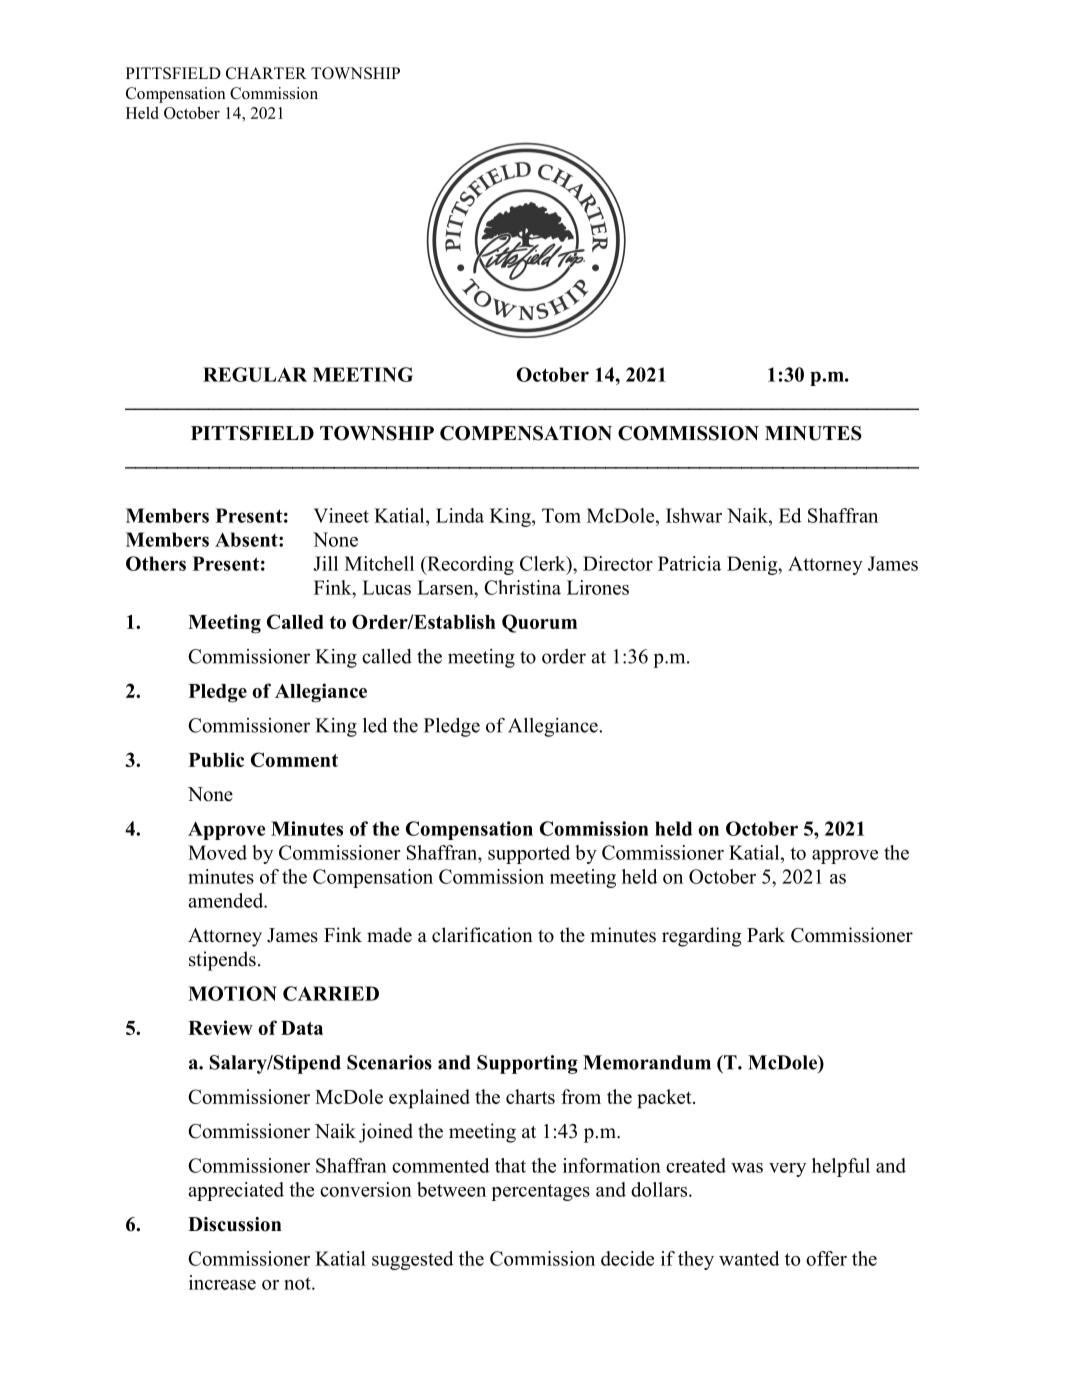 The height and width of the image is (1378, 1065). I want to click on Moved, so click(217, 852).
